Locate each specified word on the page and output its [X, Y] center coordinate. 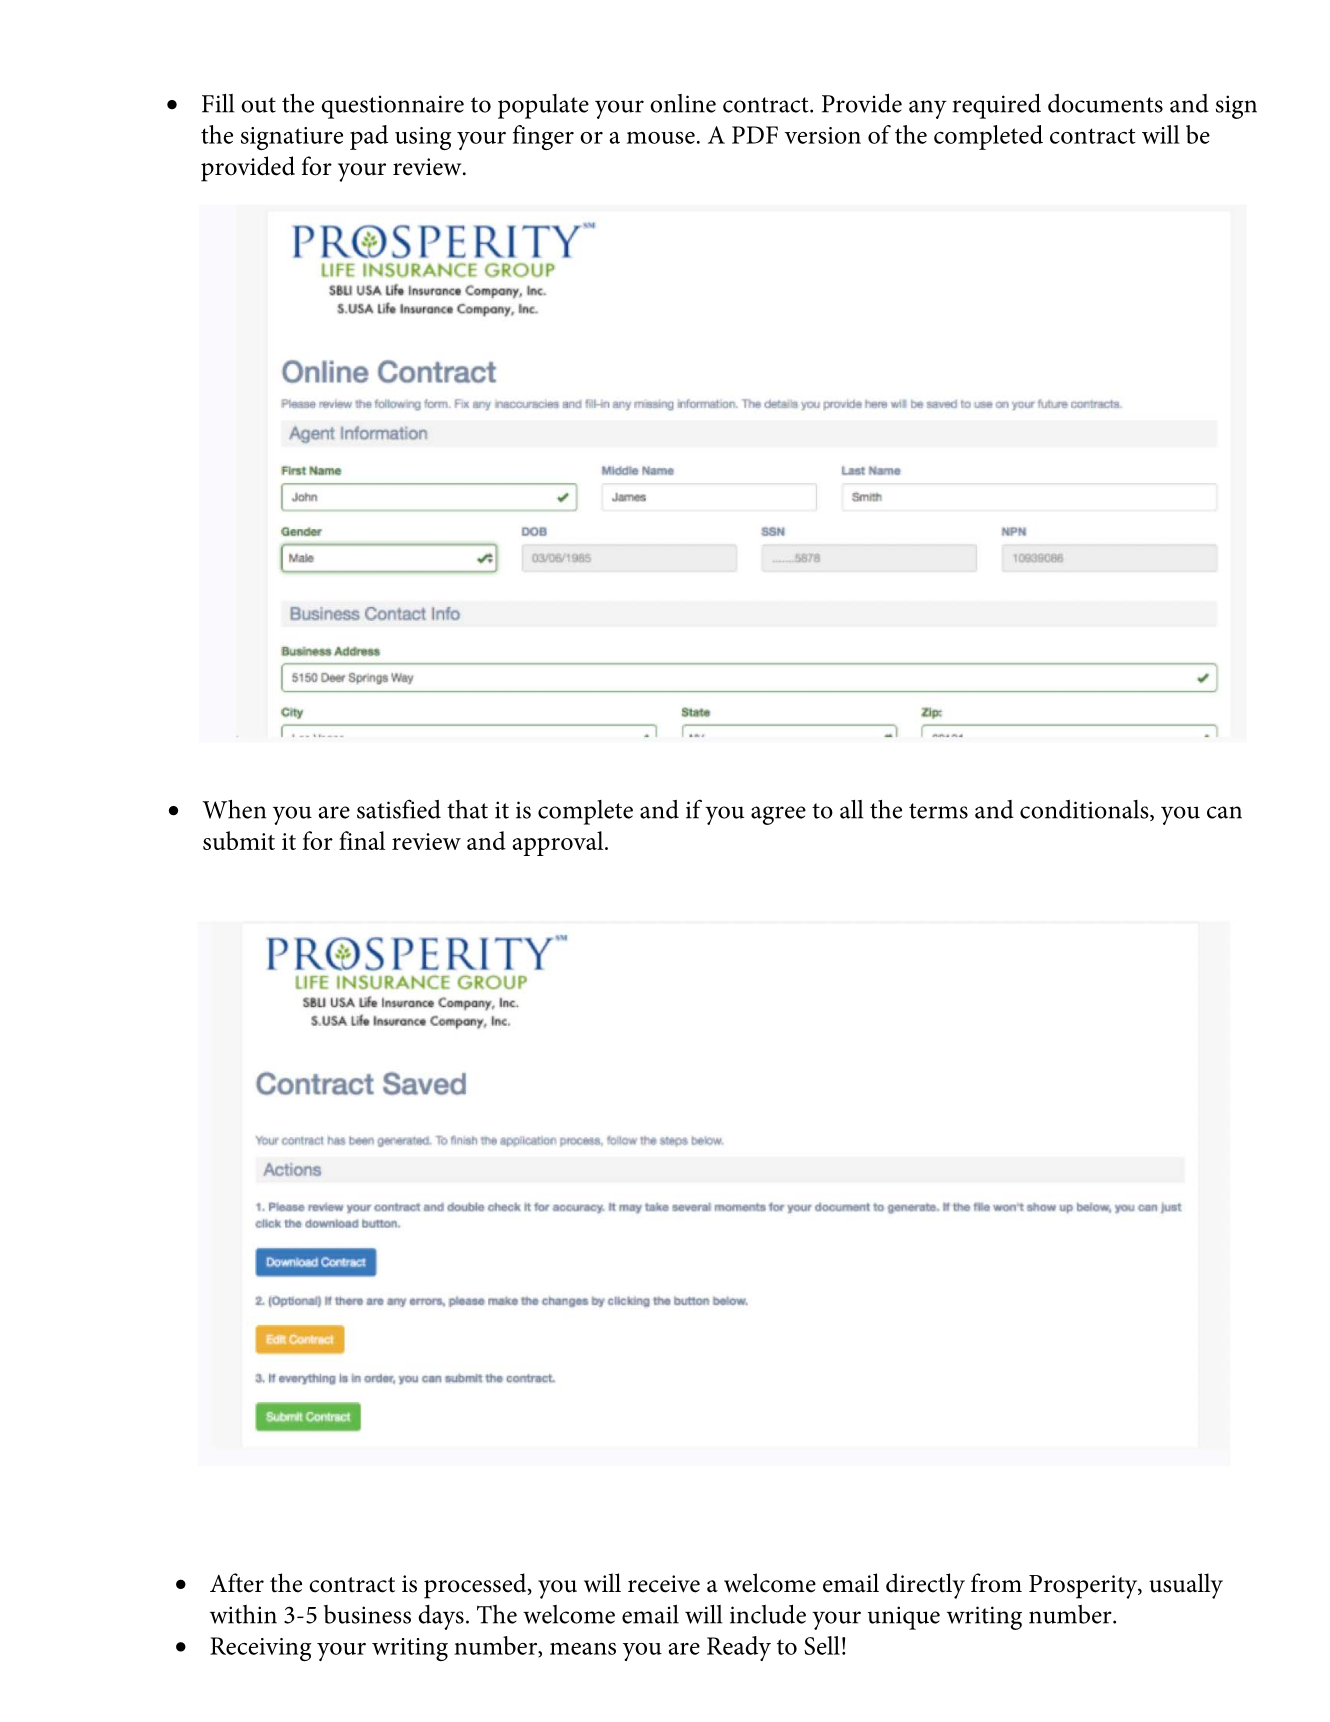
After [237, 1583]
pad [369, 137]
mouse [661, 138]
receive [664, 1584]
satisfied [399, 809]
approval [559, 843]
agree [778, 815]
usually [1186, 1586]
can [1224, 812]
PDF [755, 135]
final [362, 840]
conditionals [1085, 810]
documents [1105, 103]
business [367, 1614]
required [997, 106]
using [423, 138]
